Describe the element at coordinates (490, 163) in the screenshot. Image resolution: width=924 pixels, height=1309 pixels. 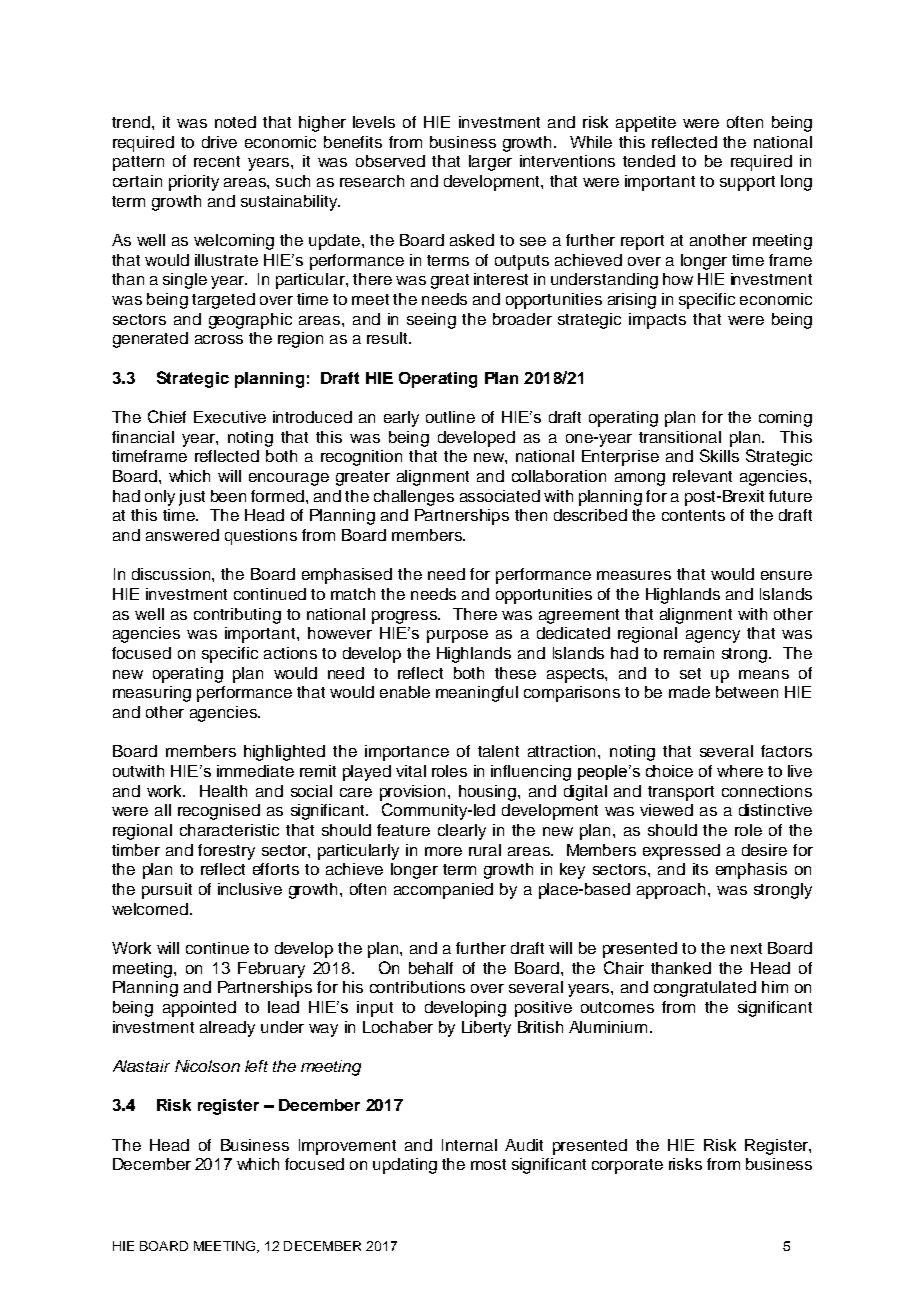
I see `larger` at that location.
